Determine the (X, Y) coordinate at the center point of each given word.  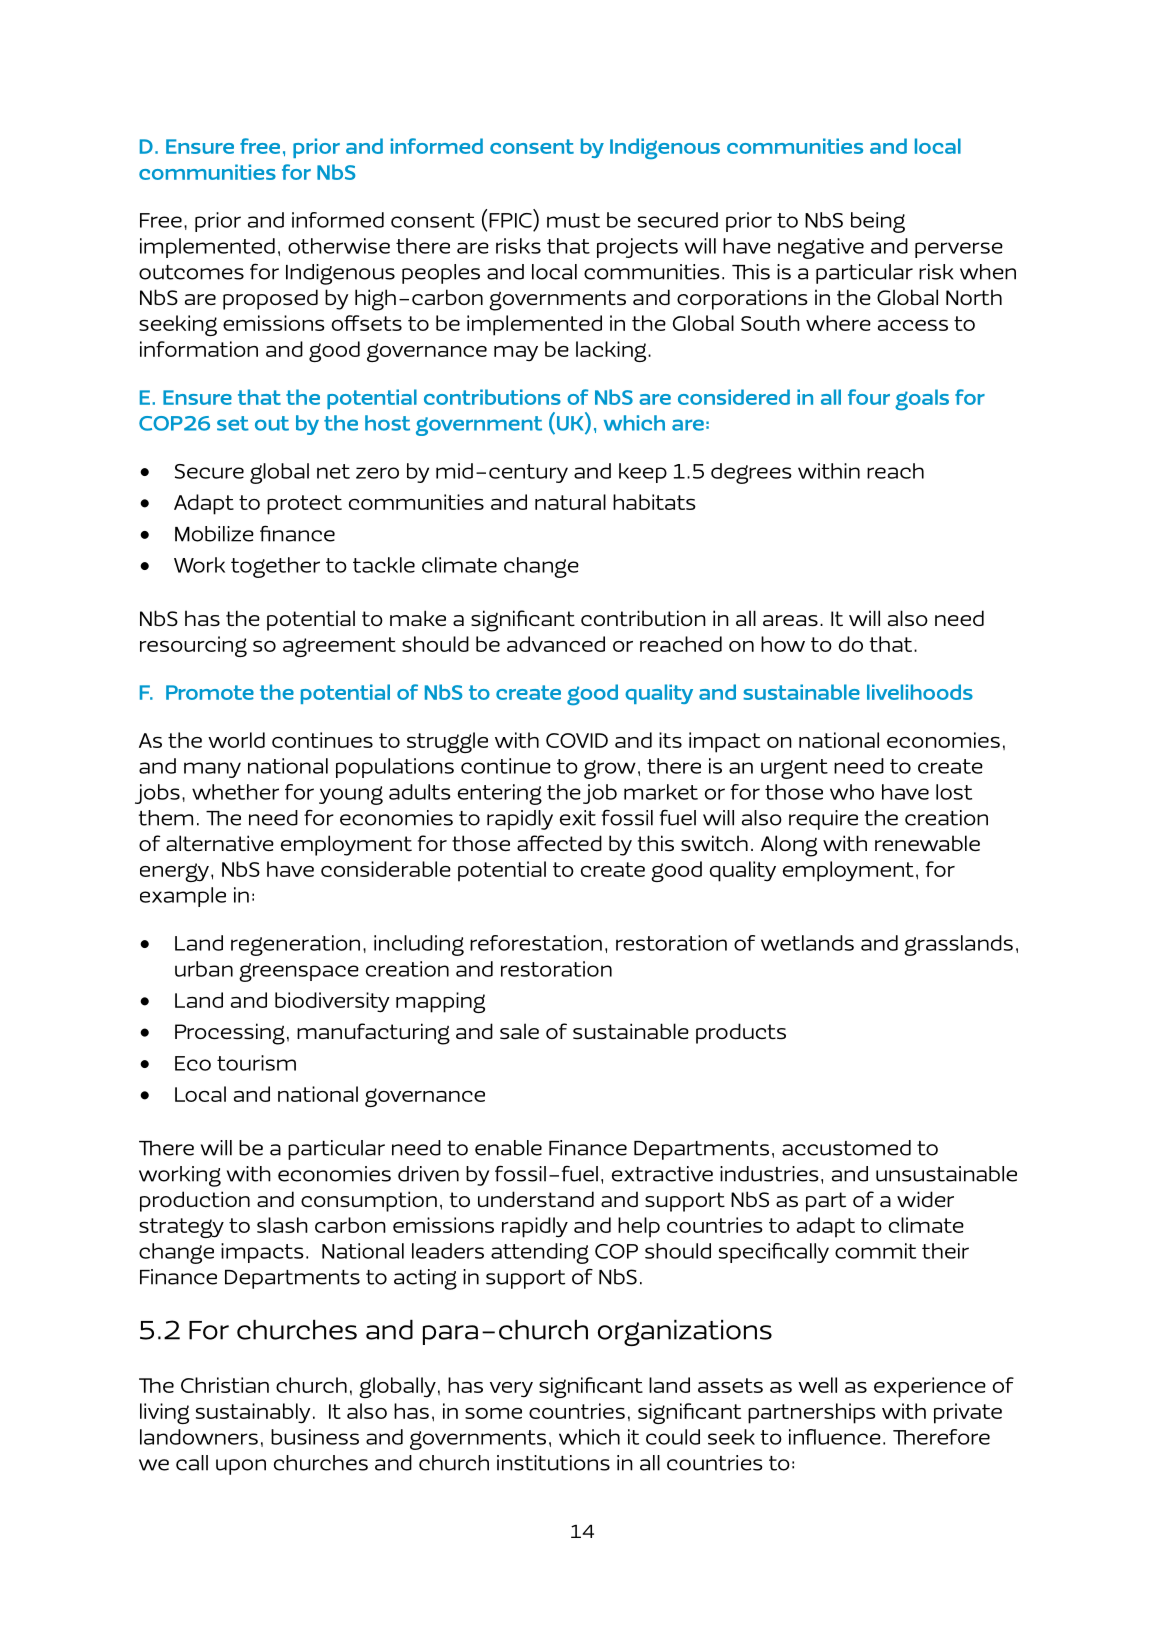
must (573, 220)
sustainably (253, 1413)
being (878, 222)
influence (836, 1437)
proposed (270, 299)
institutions (553, 1463)
